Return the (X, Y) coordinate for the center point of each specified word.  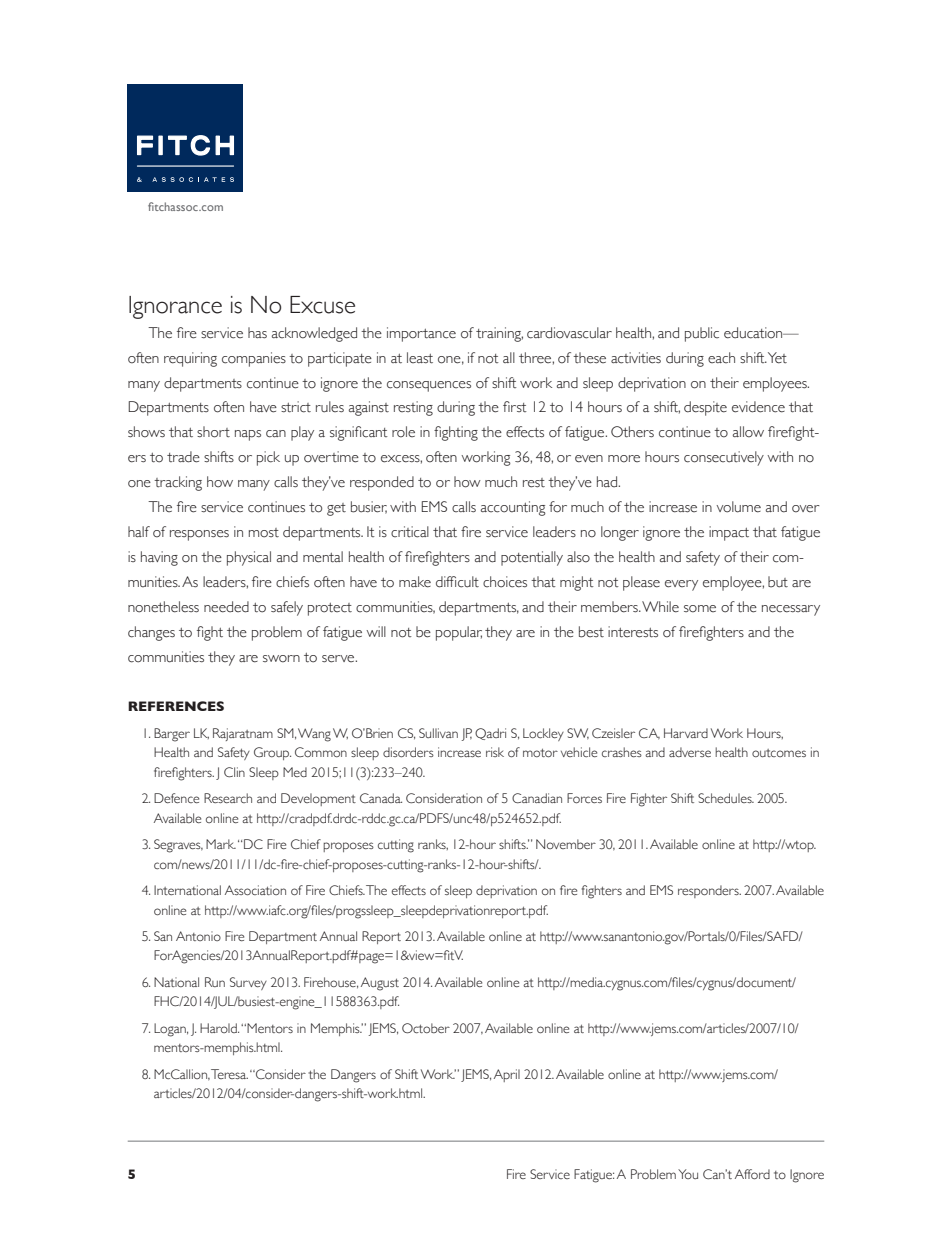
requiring (190, 359)
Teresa (229, 1074)
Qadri (490, 734)
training (499, 334)
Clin (234, 772)
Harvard (686, 733)
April (507, 1075)
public (702, 334)
